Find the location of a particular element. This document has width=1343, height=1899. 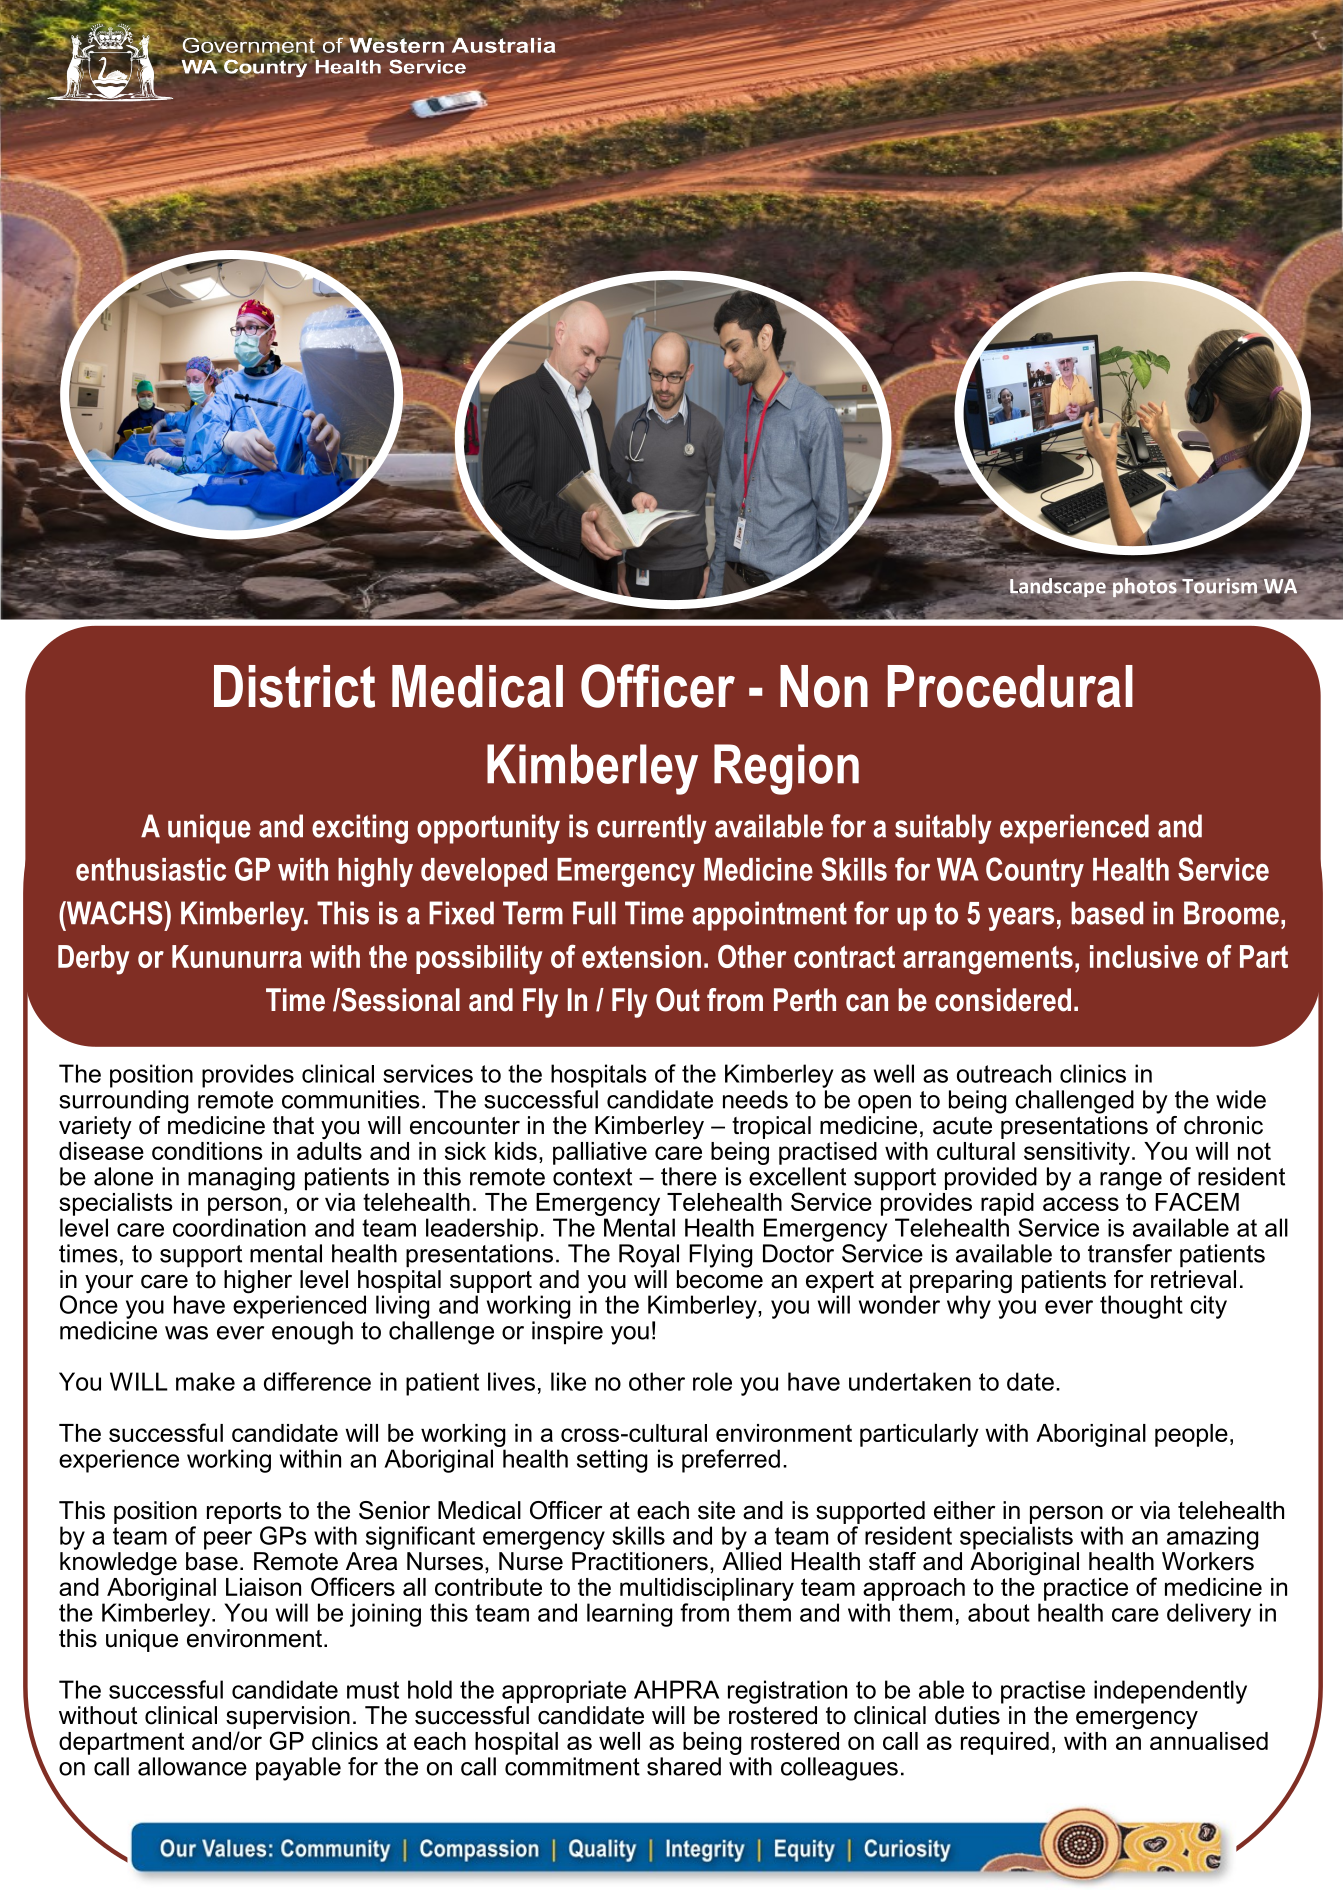

make is located at coordinates (205, 1381).
